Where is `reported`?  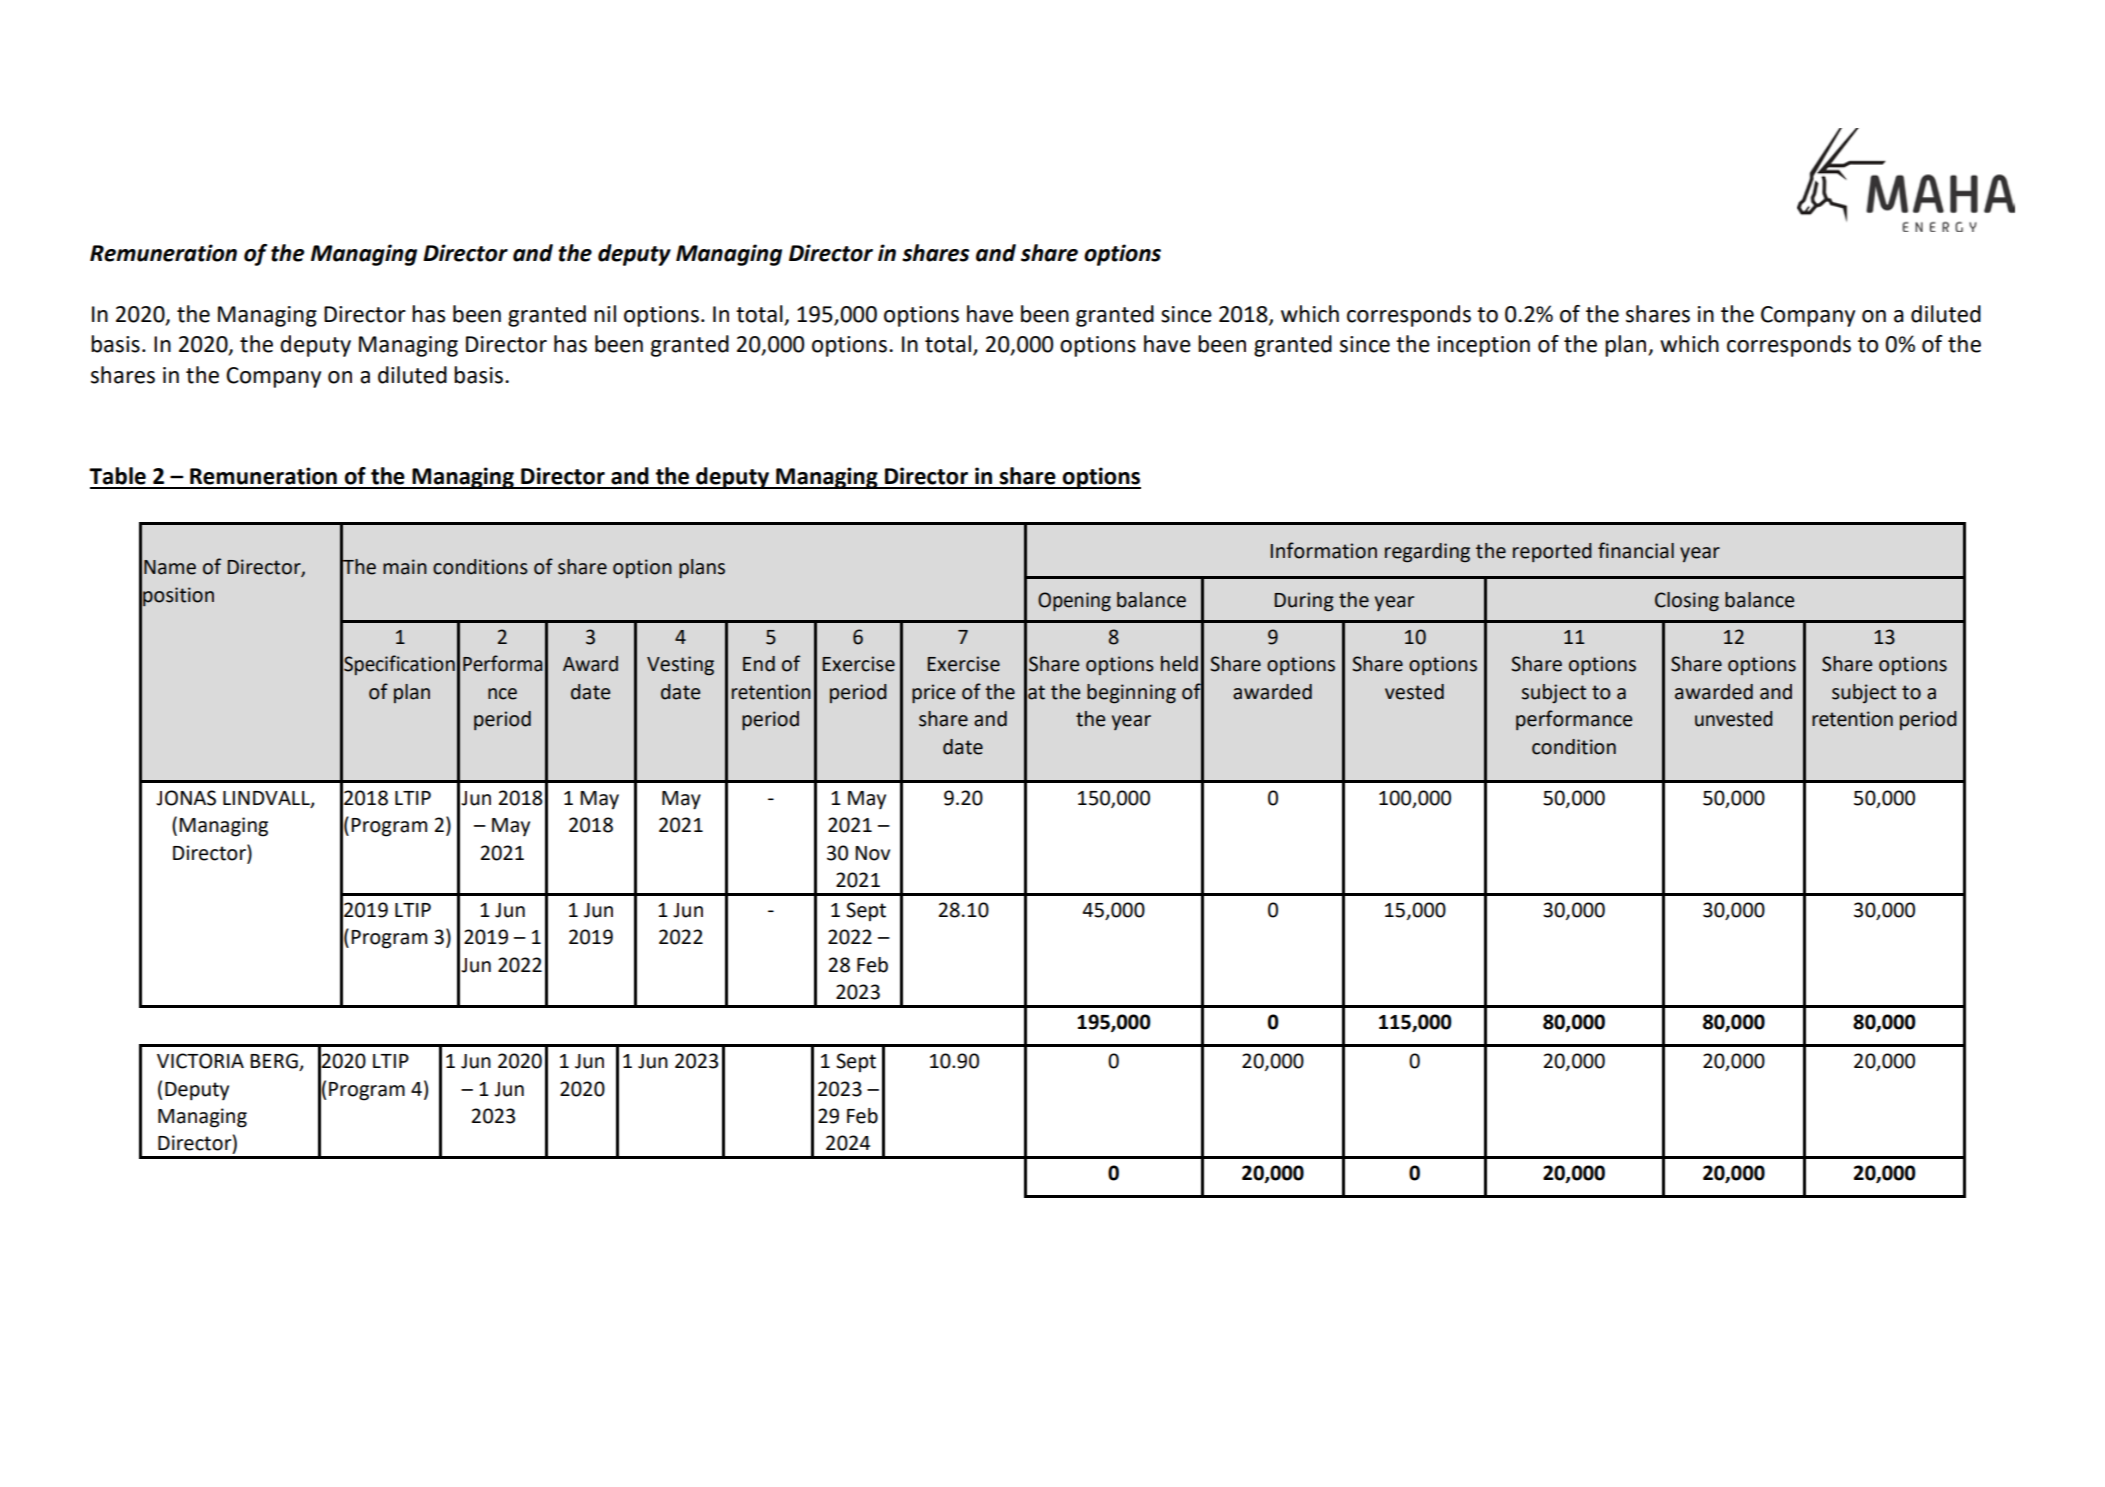 reported is located at coordinates (1552, 552).
